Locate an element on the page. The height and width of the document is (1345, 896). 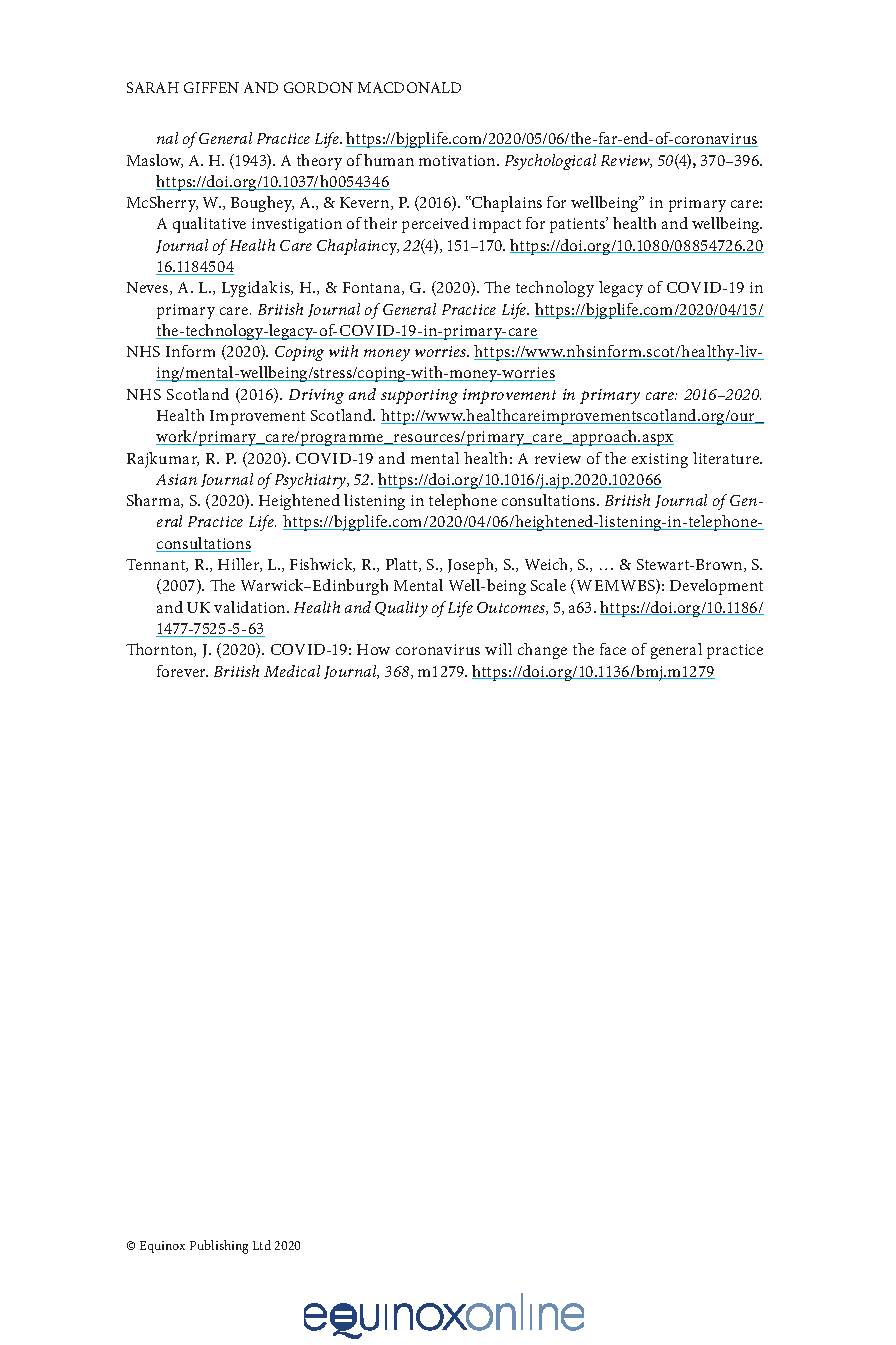
motivation is located at coordinates (458, 160).
